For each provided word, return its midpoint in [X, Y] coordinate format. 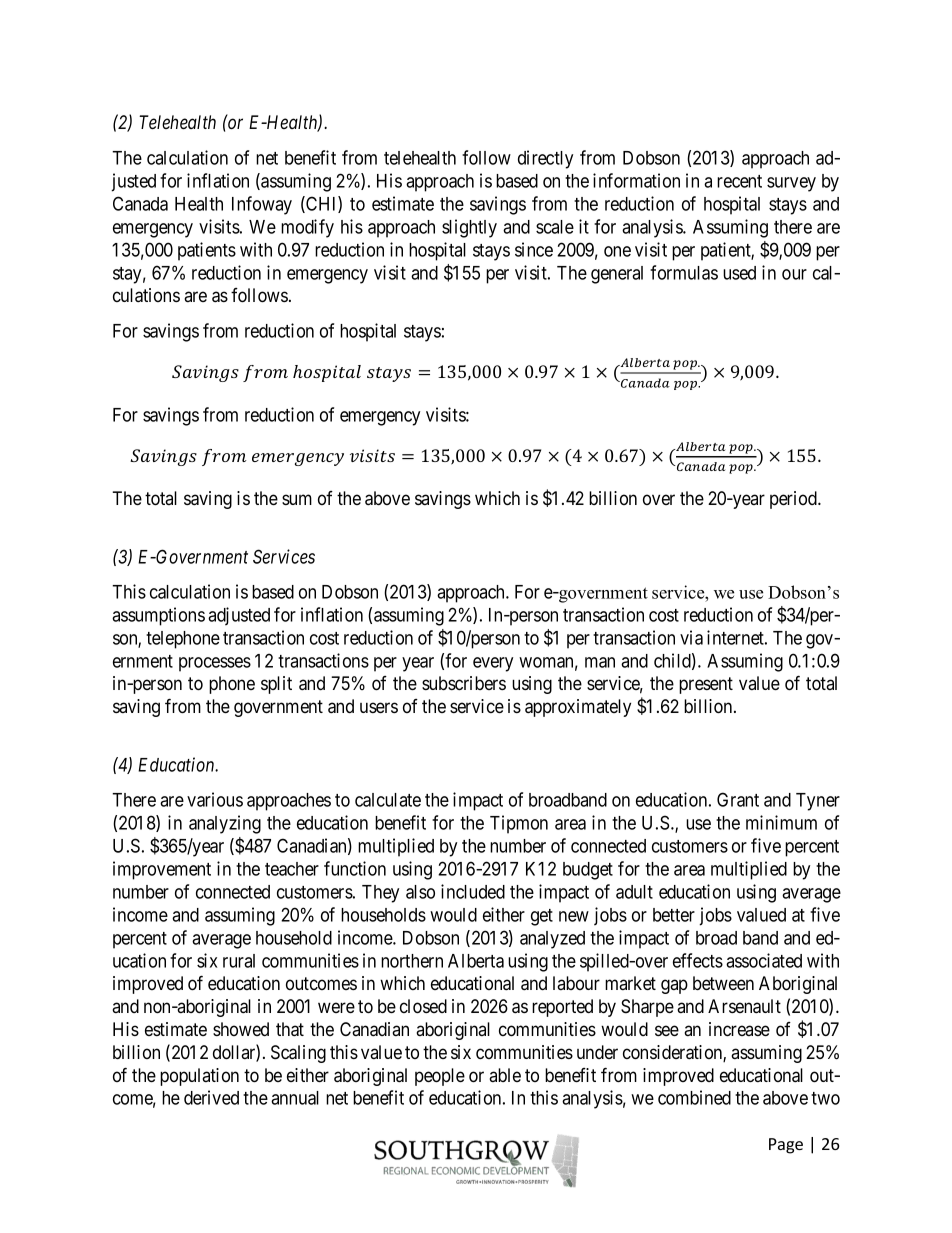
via [691, 637]
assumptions [158, 616]
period [794, 500]
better [674, 915]
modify [307, 228]
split [276, 685]
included [473, 891]
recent [739, 181]
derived [211, 1097]
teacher [292, 869]
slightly [469, 228]
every [493, 664]
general [617, 275]
